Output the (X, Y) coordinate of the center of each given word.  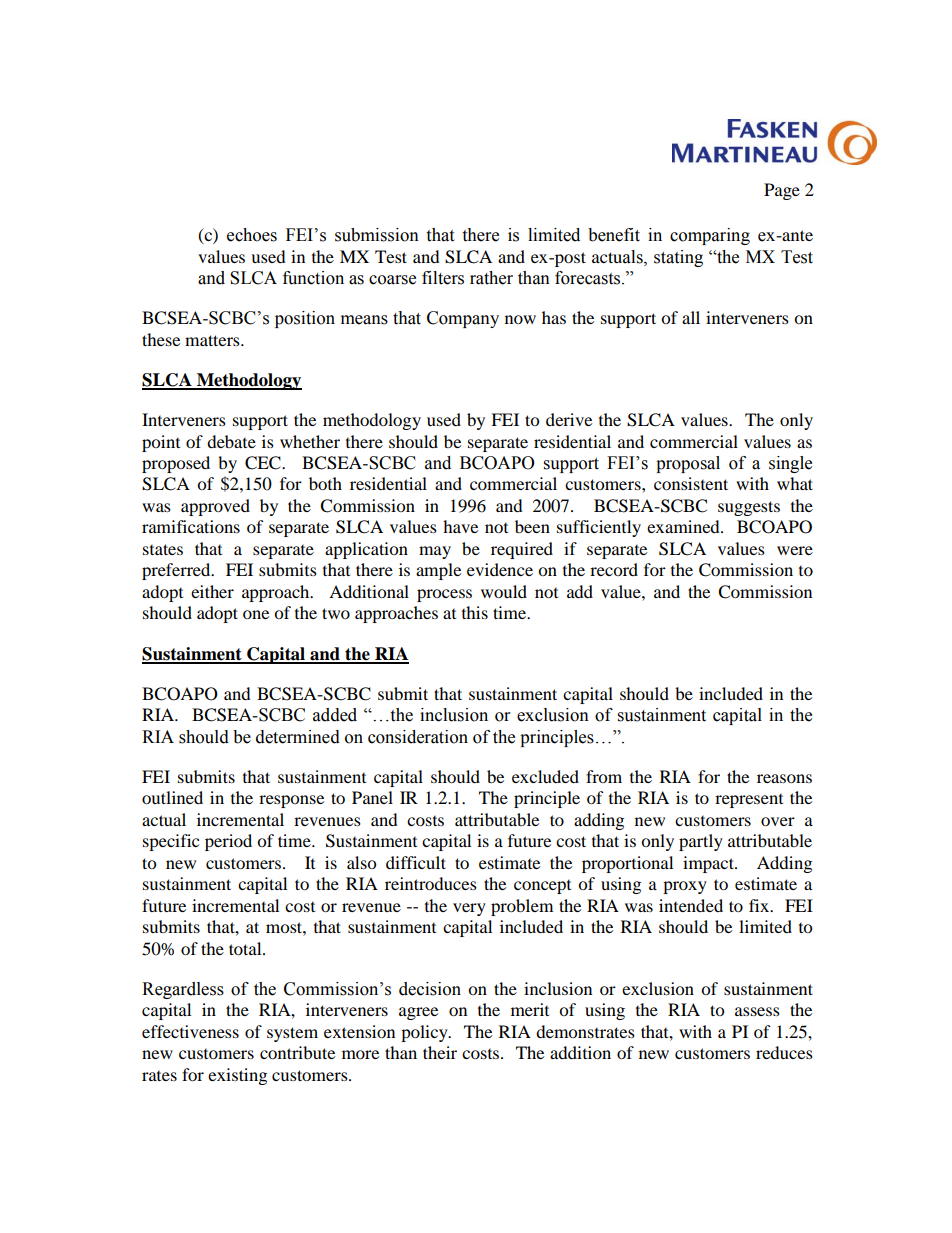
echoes (252, 235)
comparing (710, 236)
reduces (784, 1052)
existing (237, 1076)
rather (491, 278)
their (440, 1052)
